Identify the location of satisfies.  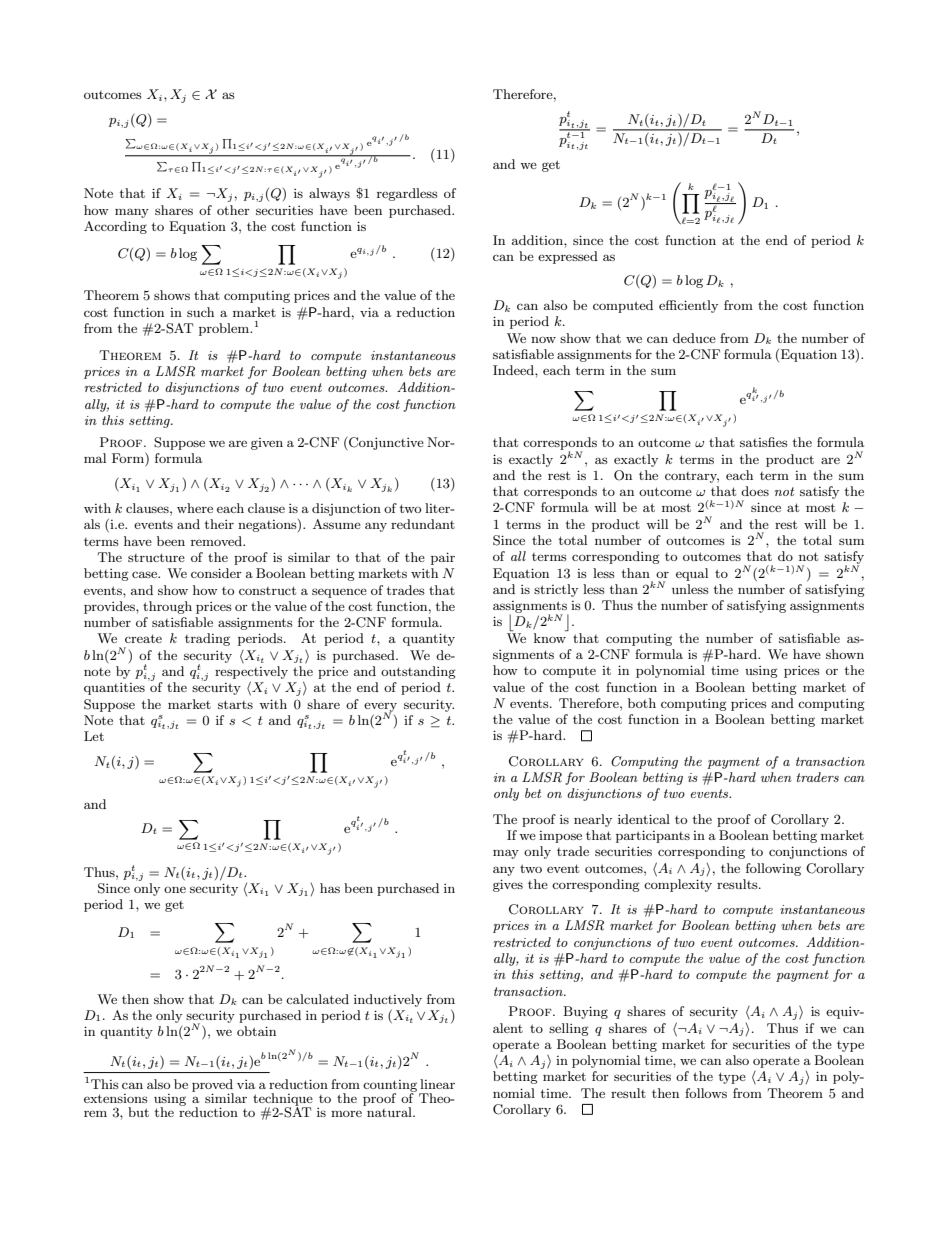
(764, 442).
